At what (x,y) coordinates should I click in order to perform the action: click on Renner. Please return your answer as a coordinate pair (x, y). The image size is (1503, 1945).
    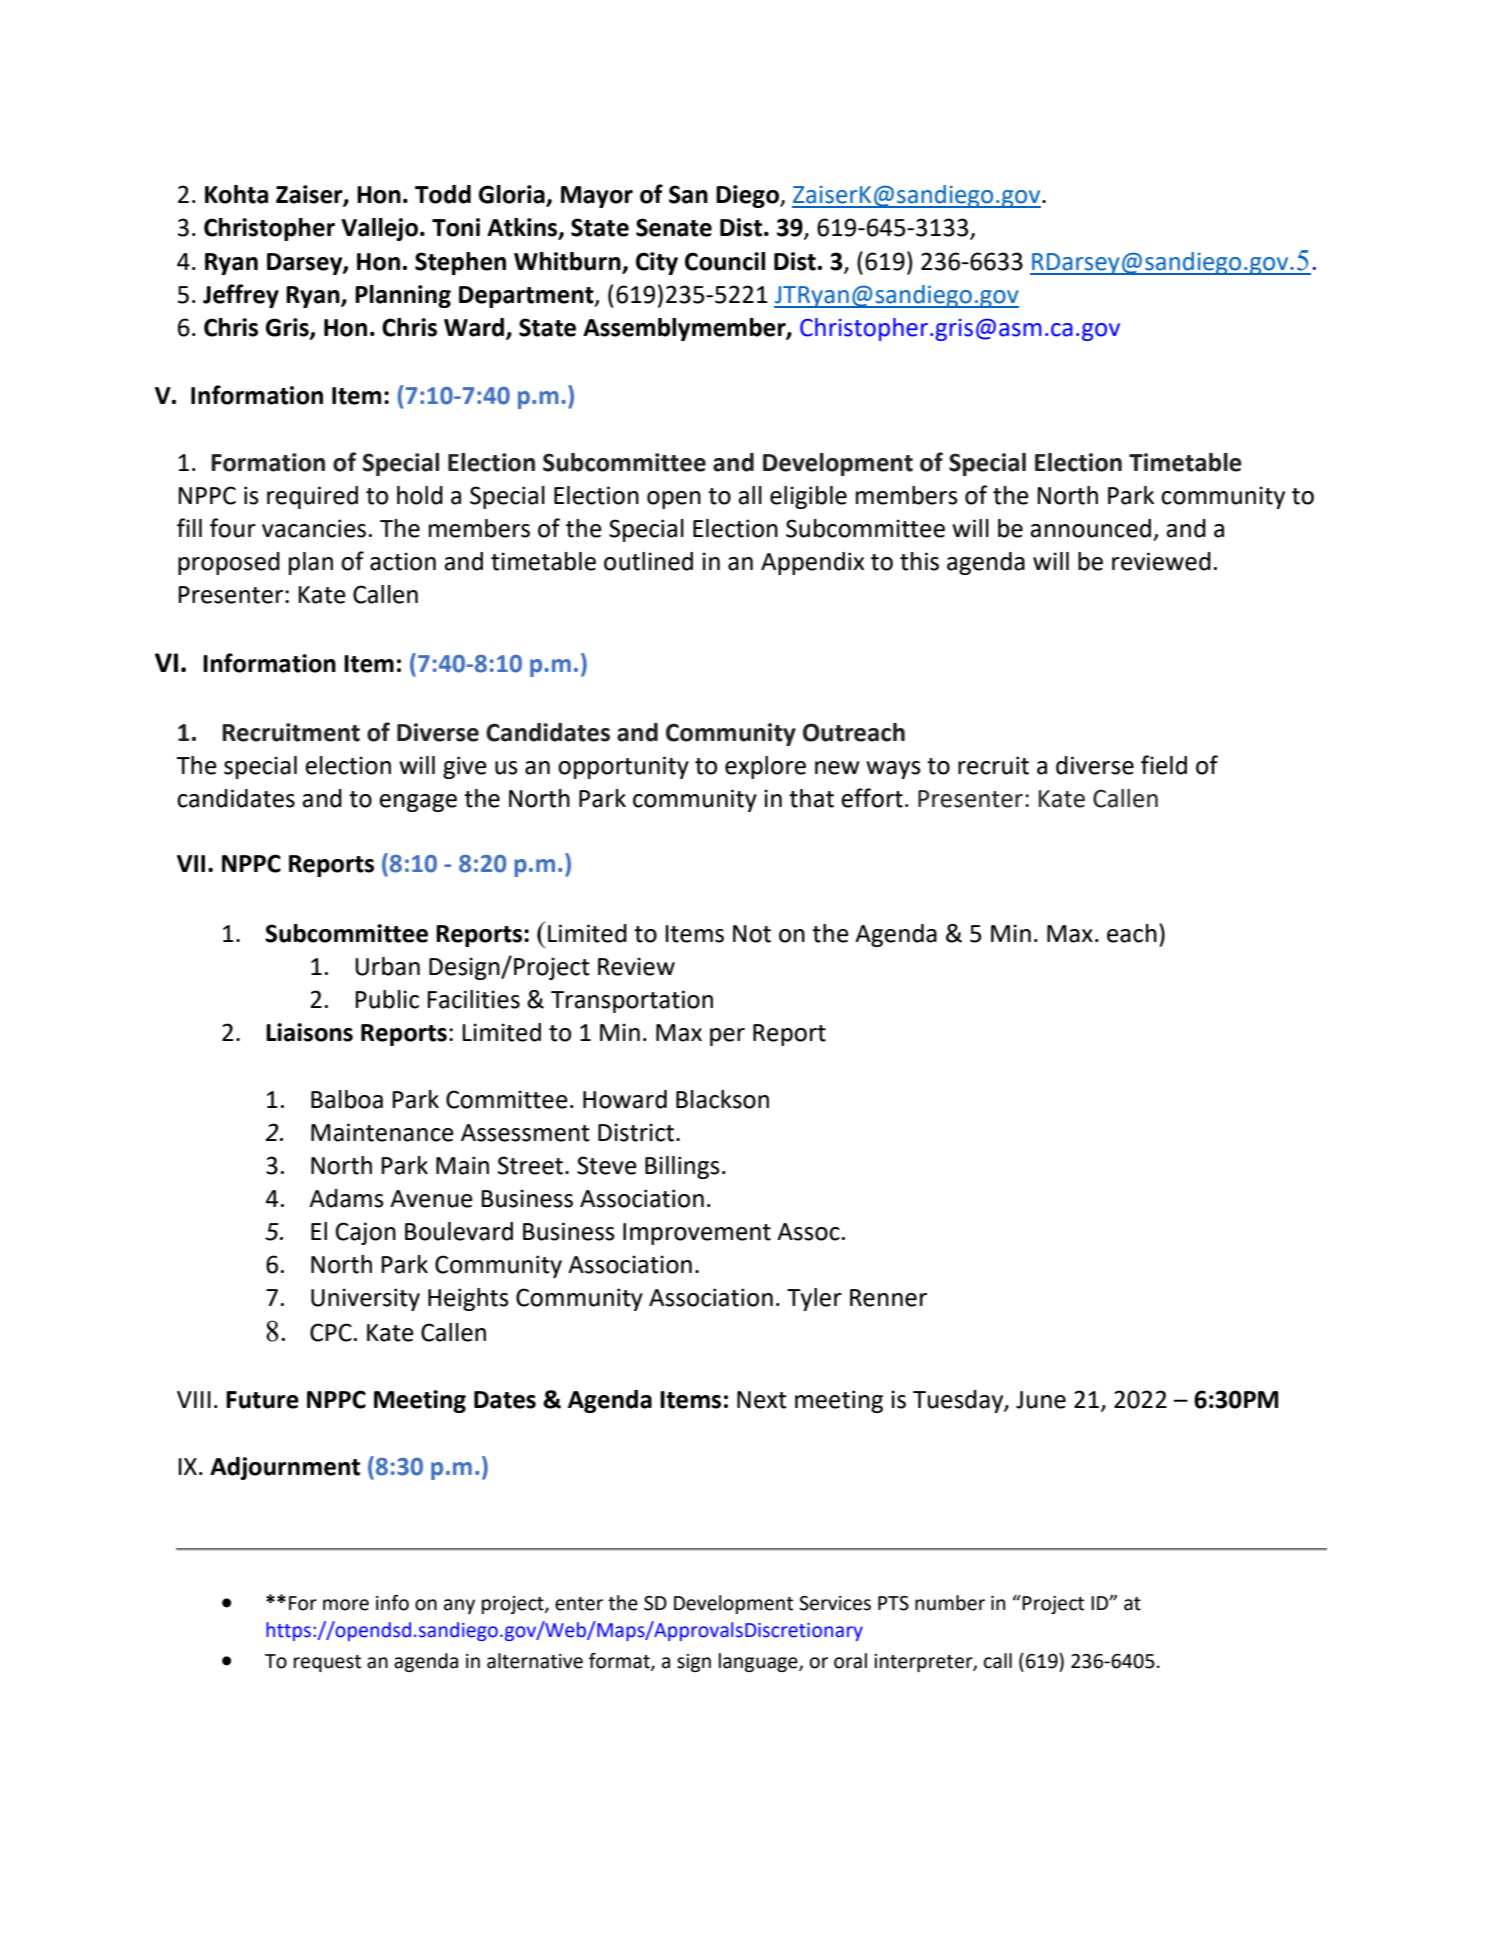
    Looking at the image, I should click on (888, 1298).
